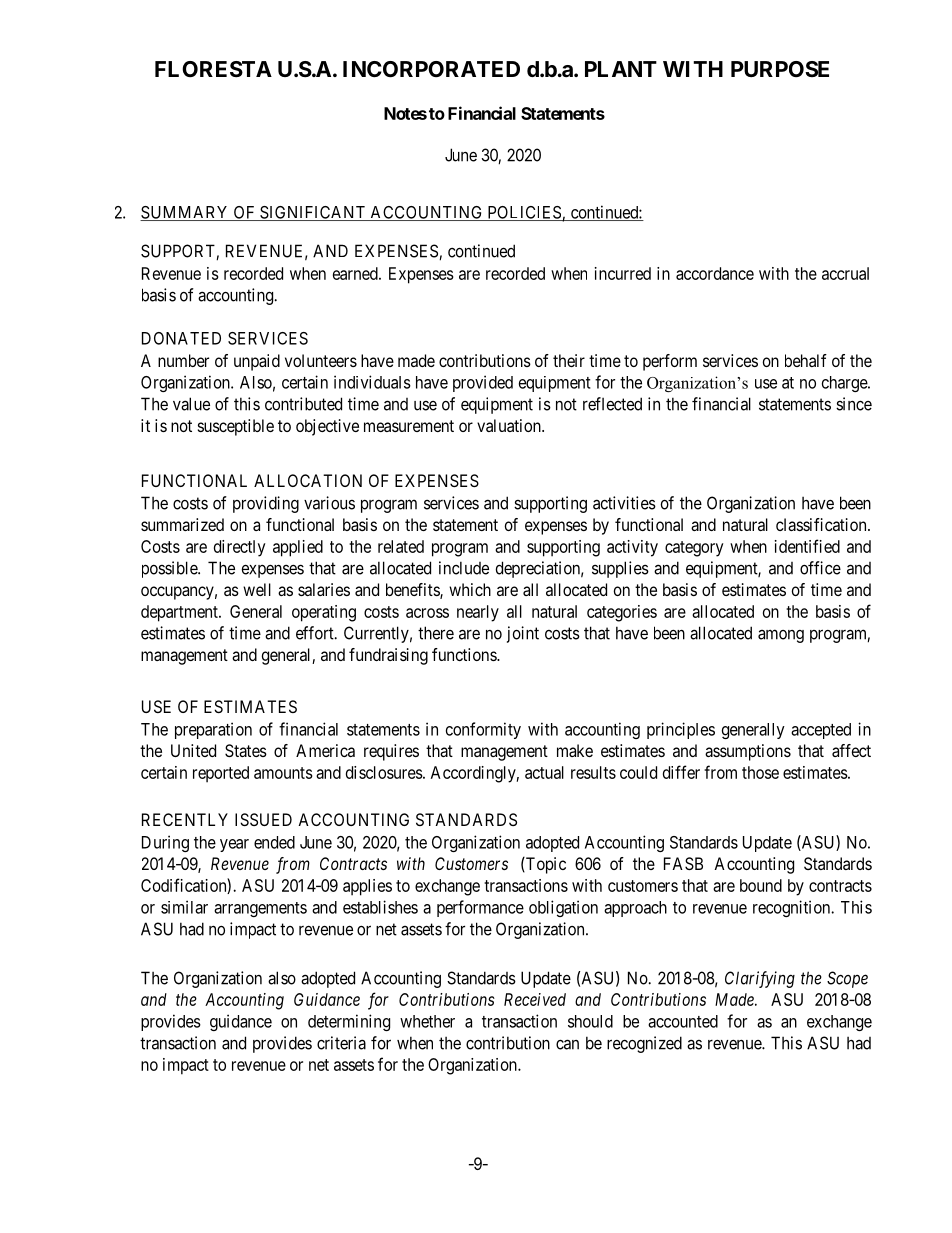 The width and height of the page is (952, 1233). I want to click on directly, so click(240, 548).
